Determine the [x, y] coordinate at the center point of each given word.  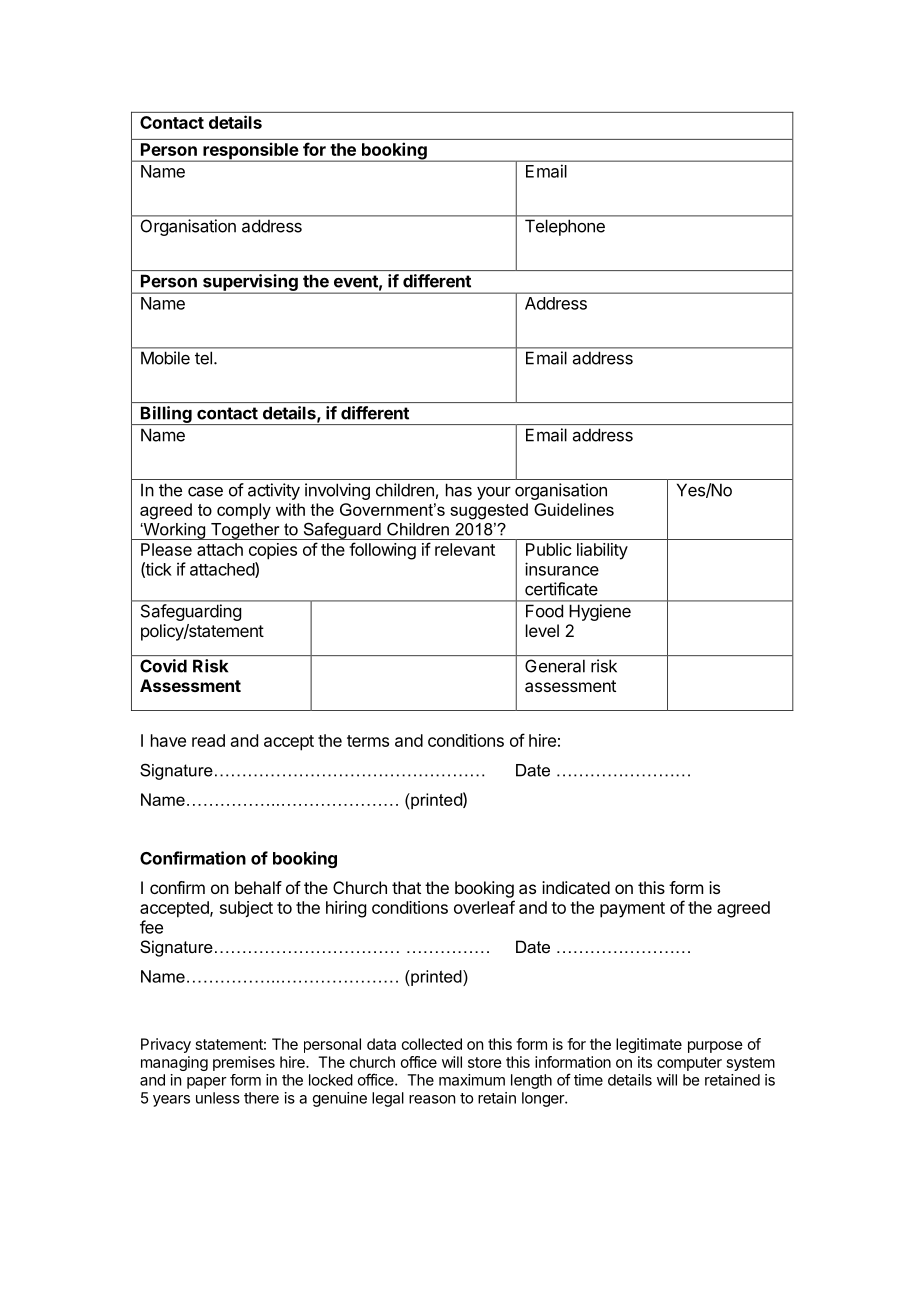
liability [602, 551]
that [406, 887]
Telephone [565, 227]
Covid [163, 666]
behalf [258, 887]
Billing [166, 415]
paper [207, 1083]
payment [632, 910]
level [542, 630]
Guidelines [574, 509]
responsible [250, 152]
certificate [561, 589]
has [459, 490]
